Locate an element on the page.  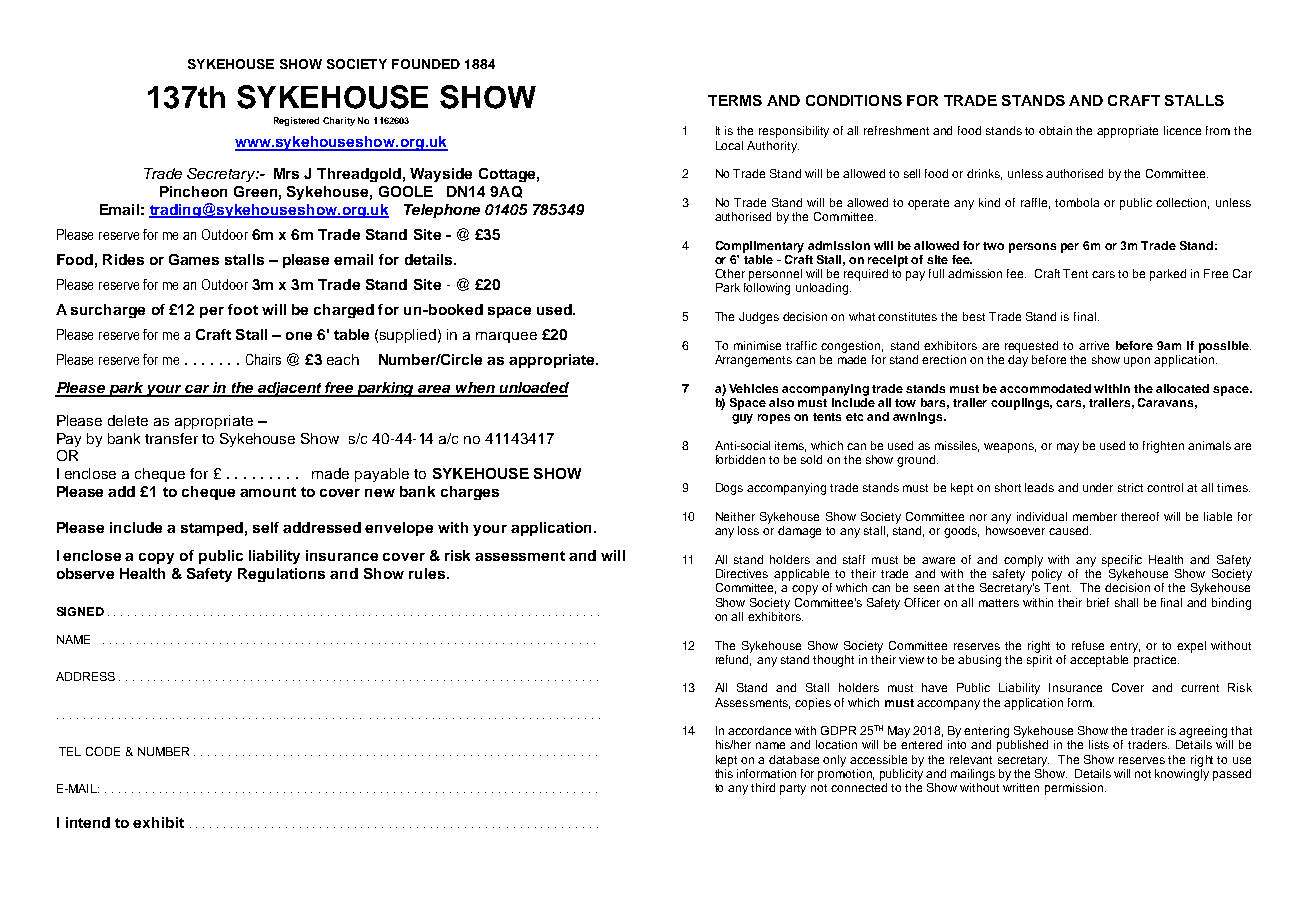
intend is located at coordinates (88, 822).
